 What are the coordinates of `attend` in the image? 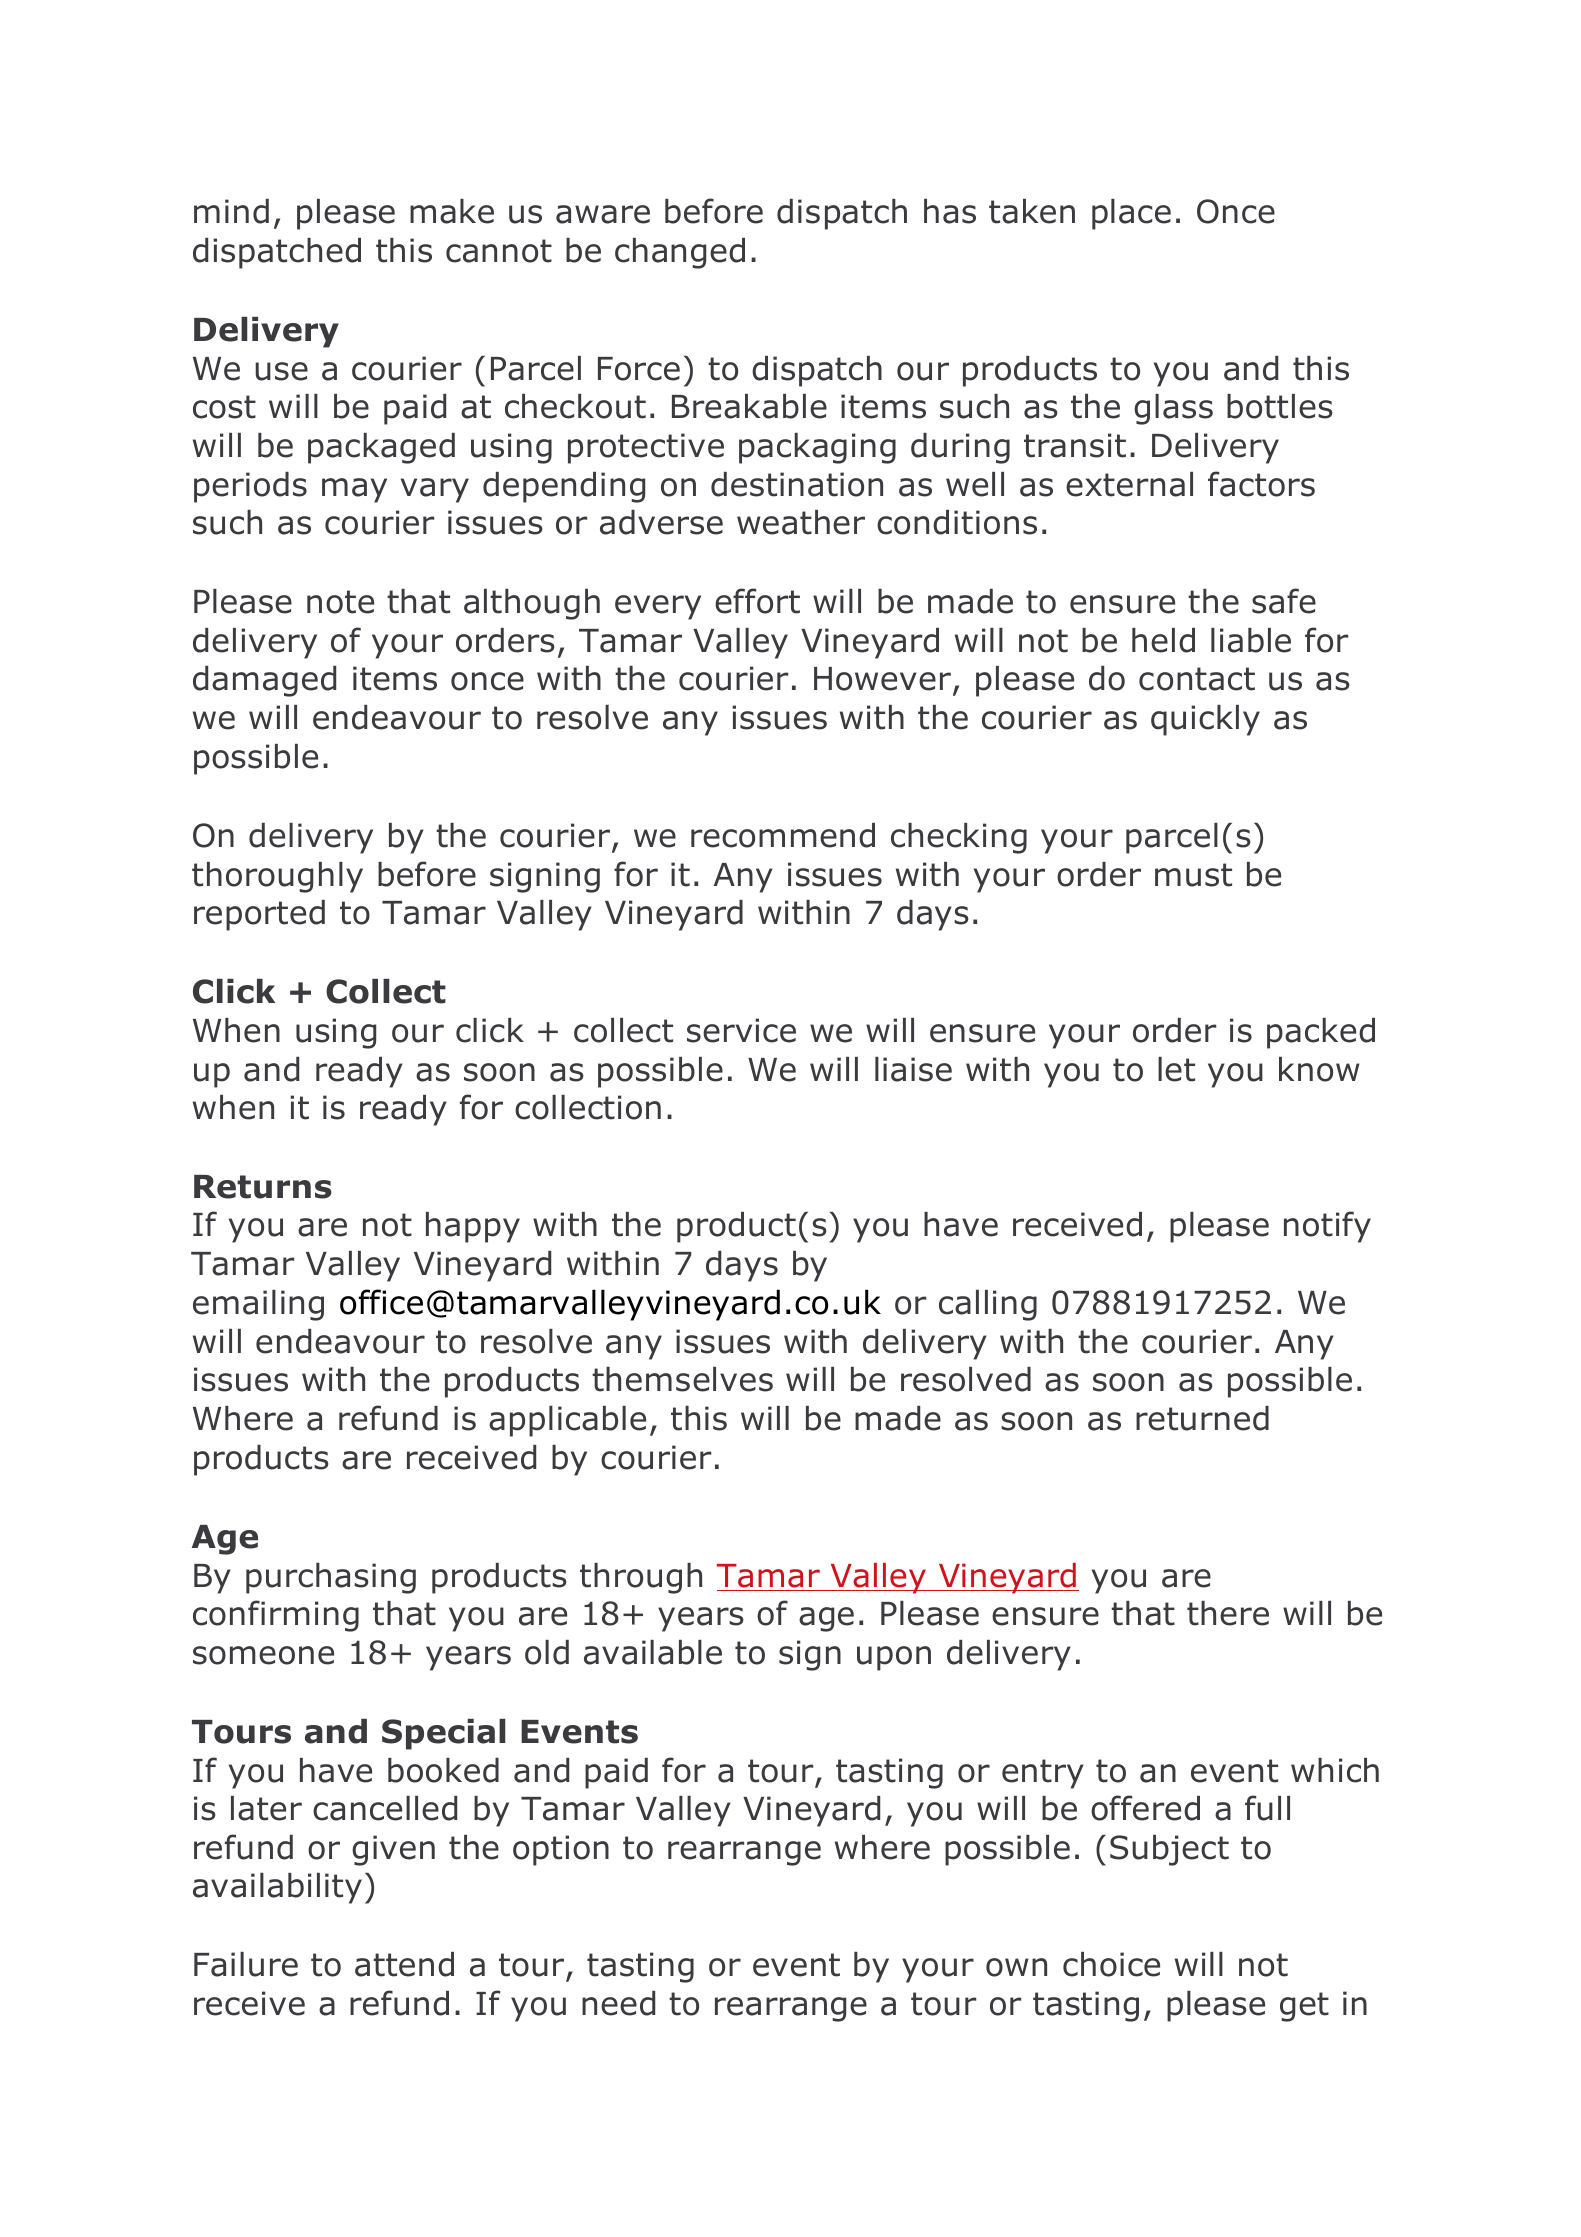 It's located at (404, 1964).
